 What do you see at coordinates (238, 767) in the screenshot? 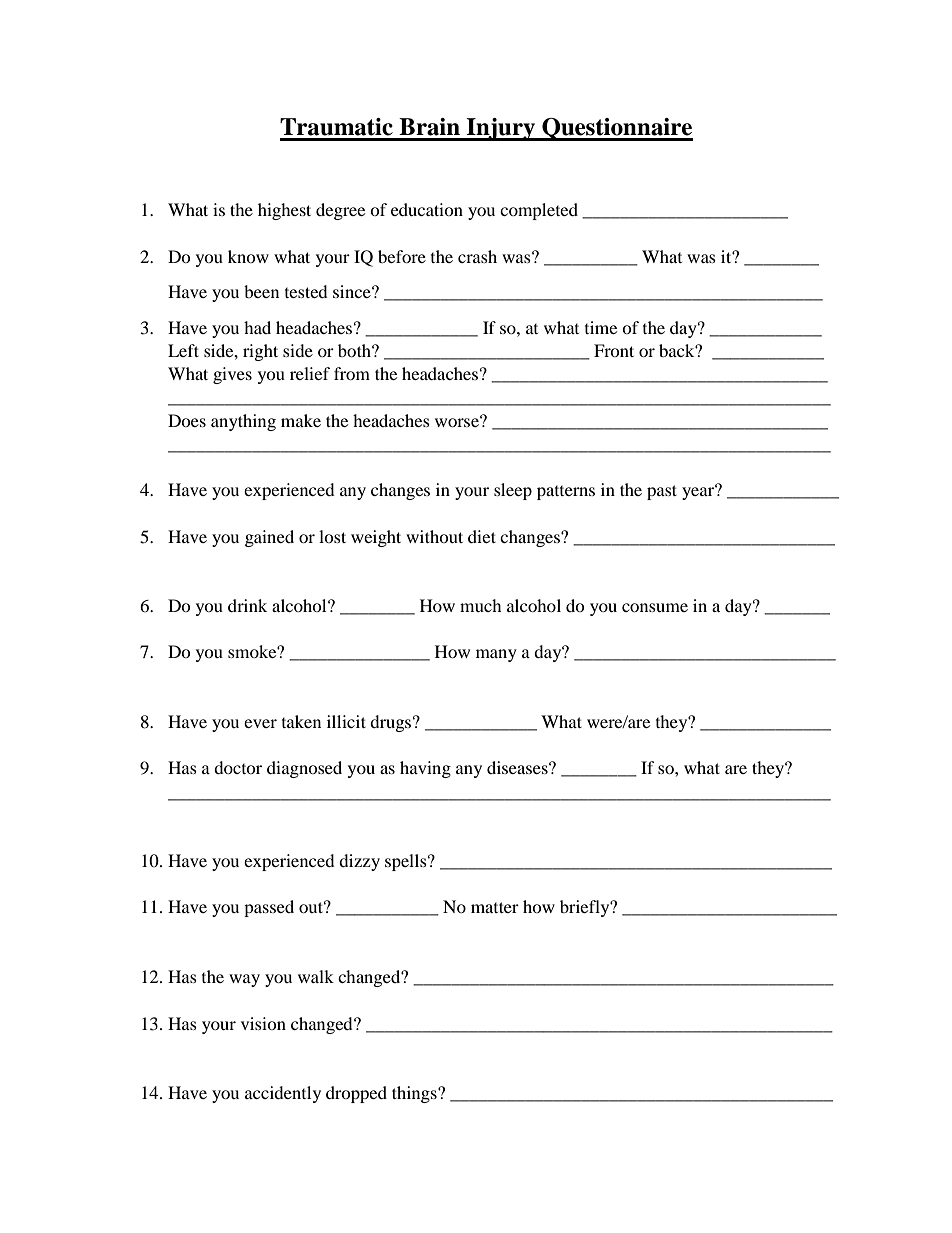
I see `doctor` at bounding box center [238, 767].
